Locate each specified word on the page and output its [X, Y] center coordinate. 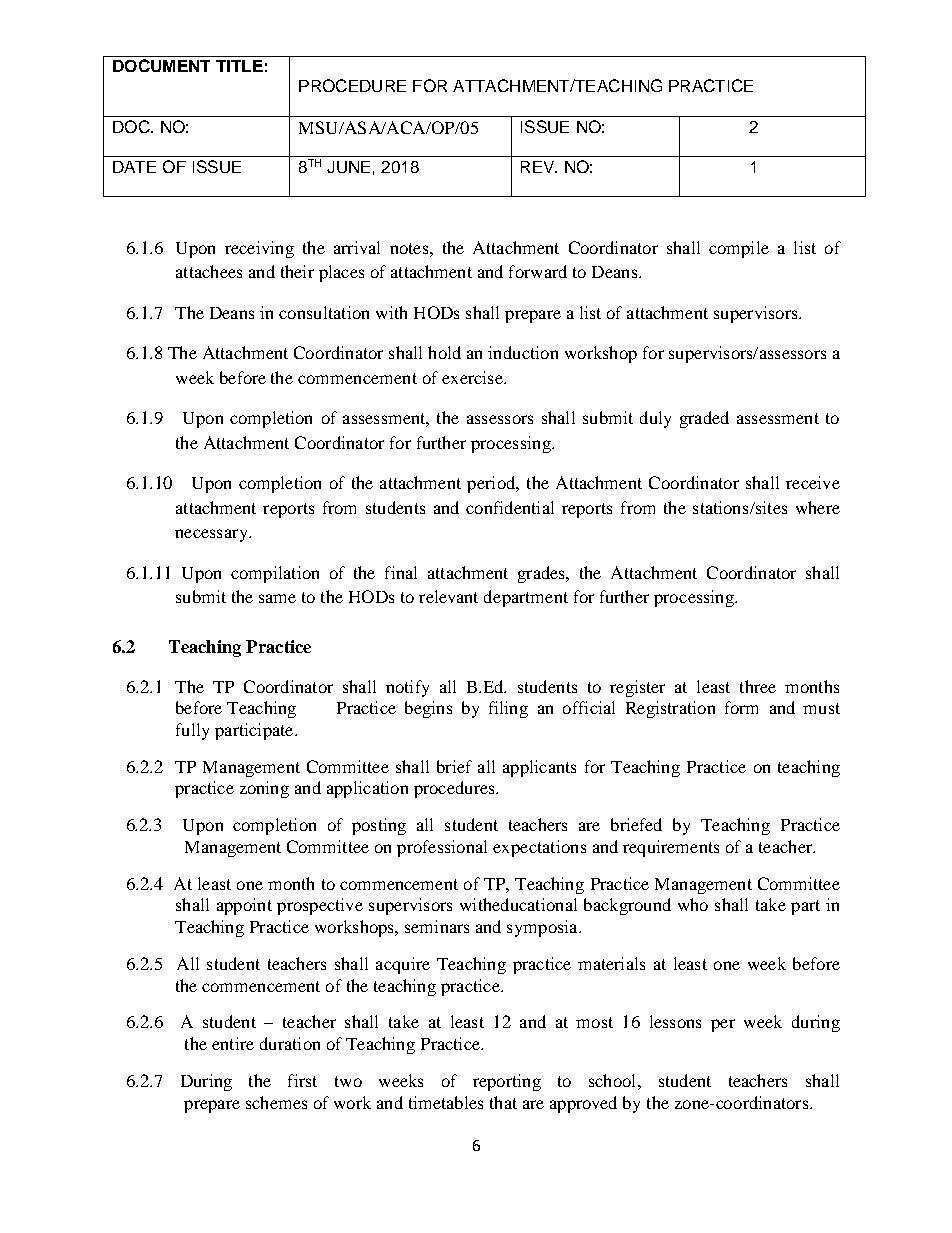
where [818, 507]
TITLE [239, 66]
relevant [448, 596]
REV [539, 167]
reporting [507, 1082]
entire [233, 1043]
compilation [275, 574]
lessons [675, 1021]
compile [739, 249]
